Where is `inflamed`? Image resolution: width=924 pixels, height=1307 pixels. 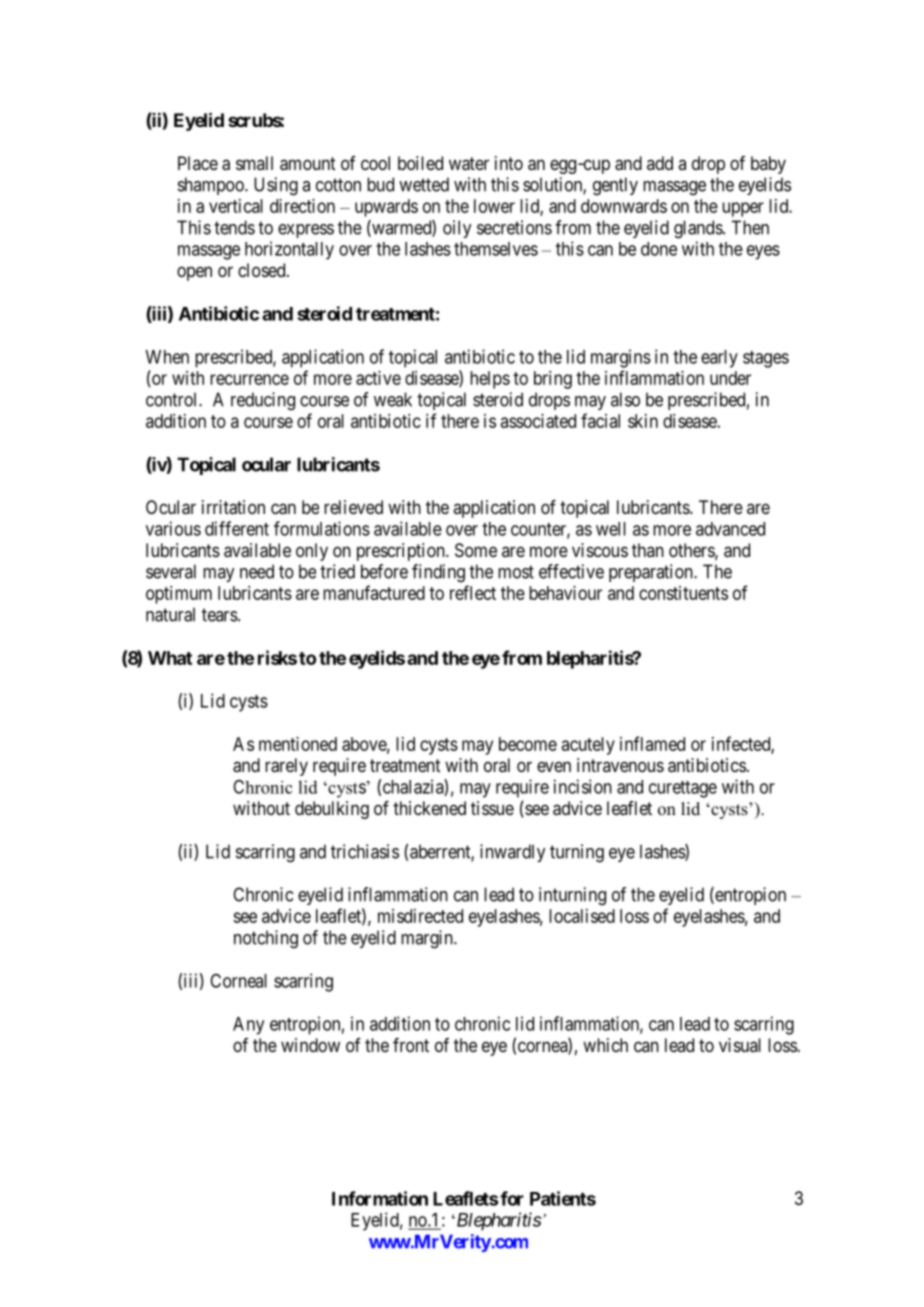 inflamed is located at coordinates (652, 743).
